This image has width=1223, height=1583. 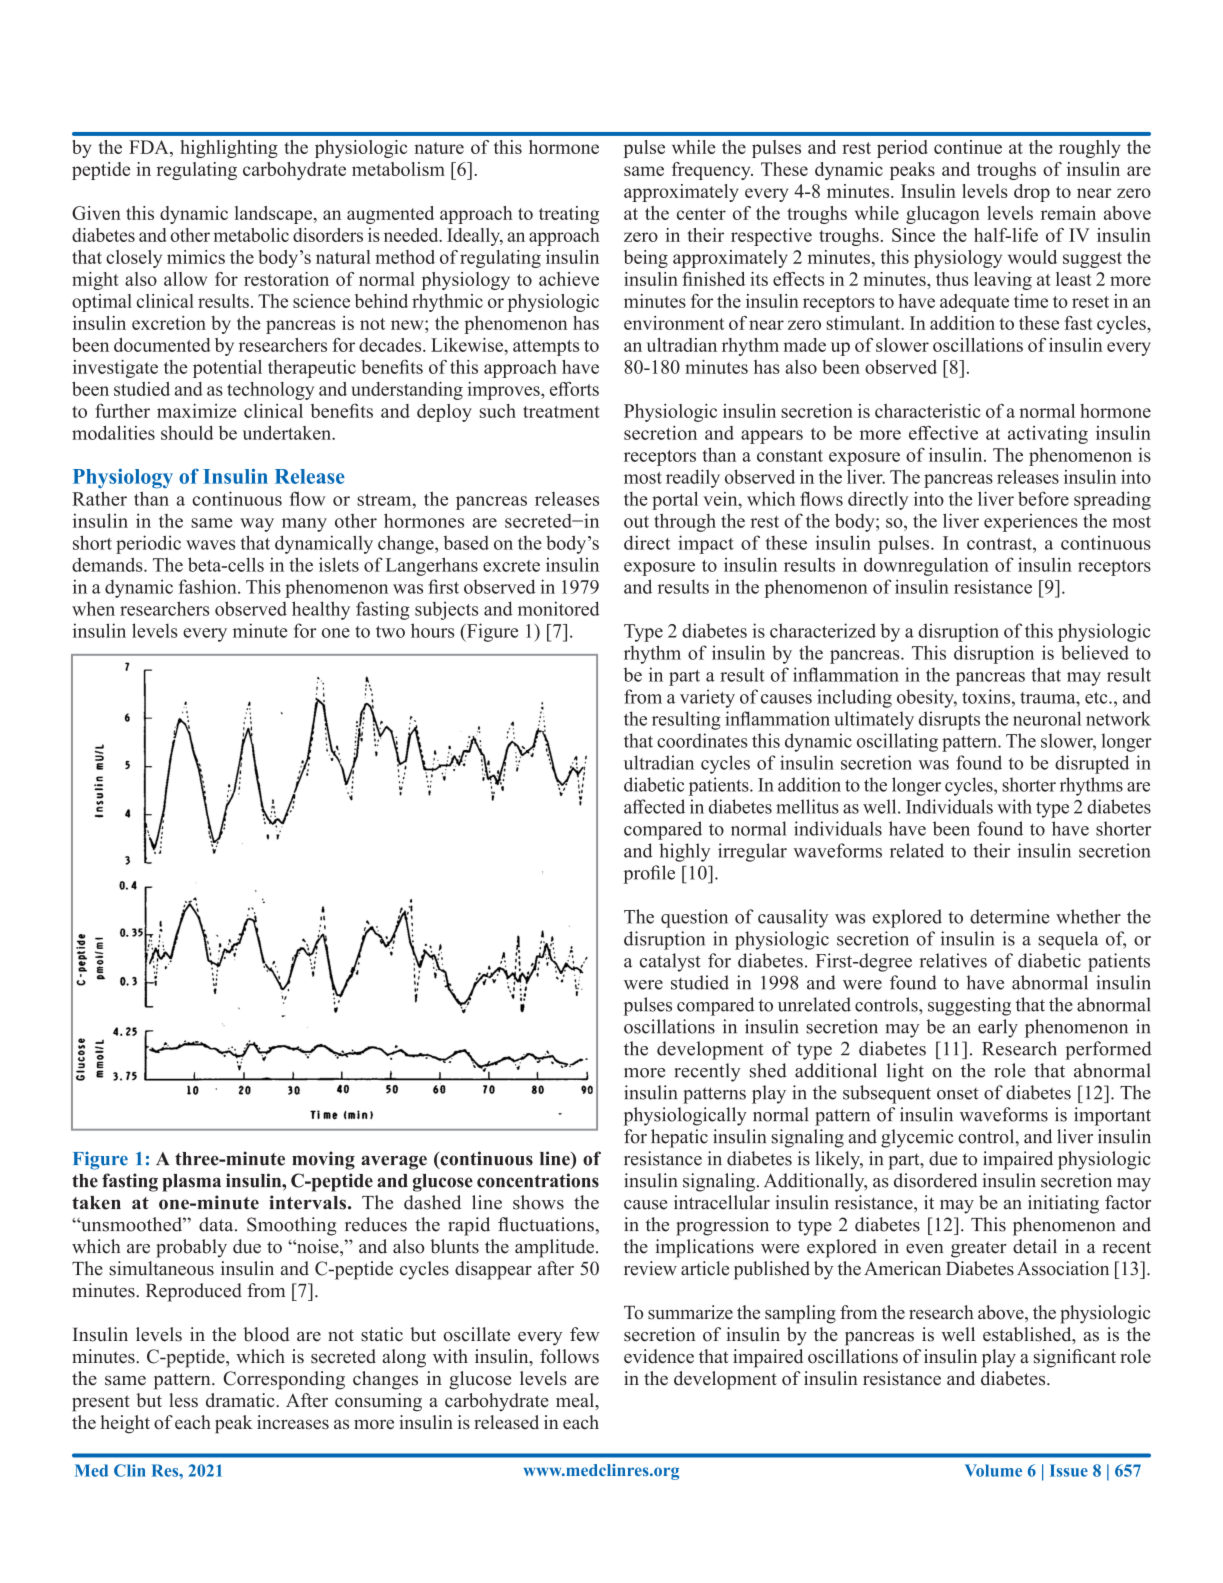 What do you see at coordinates (209, 586) in the image?
I see `fashion` at bounding box center [209, 586].
